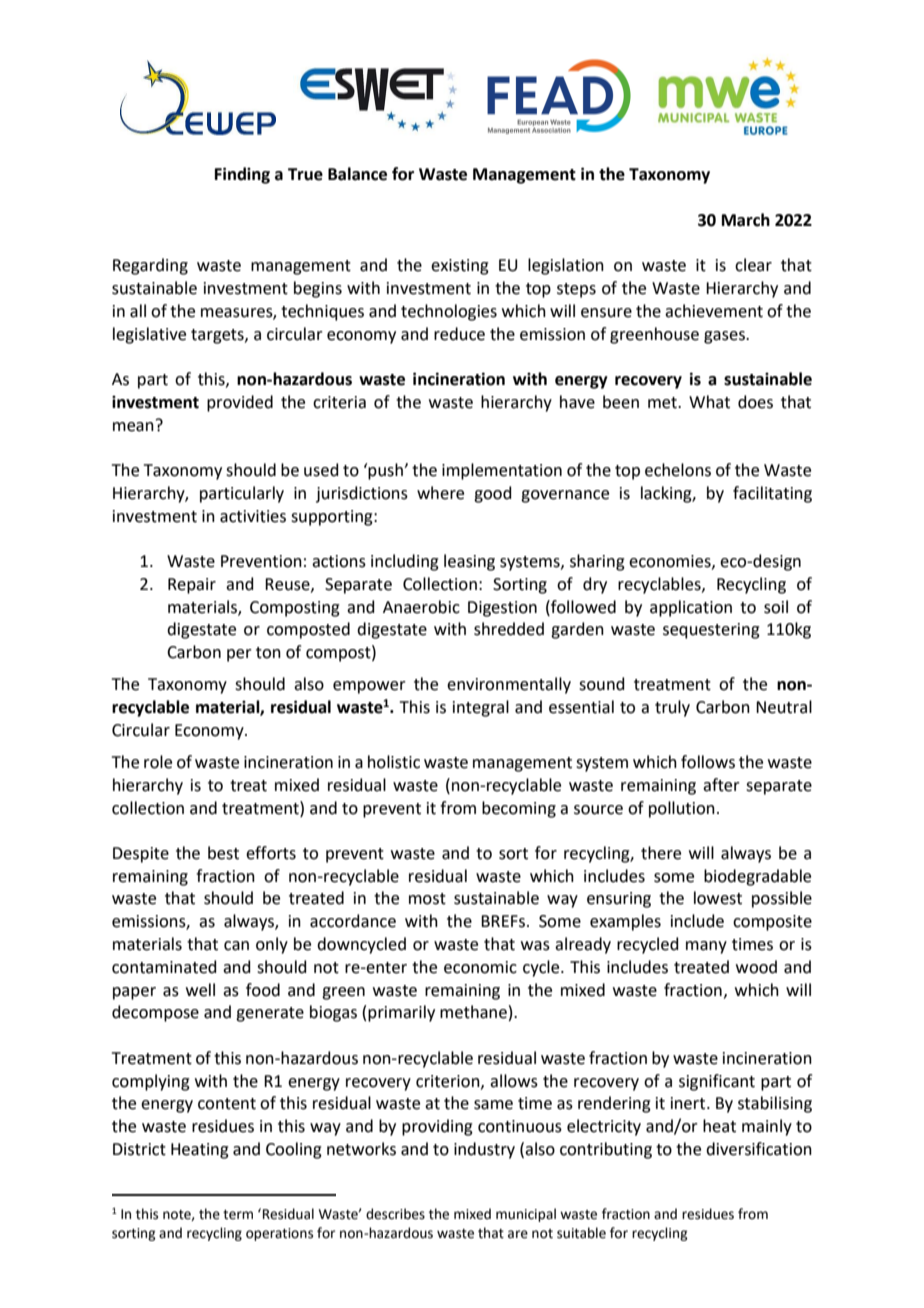  I want to click on most, so click(427, 899).
